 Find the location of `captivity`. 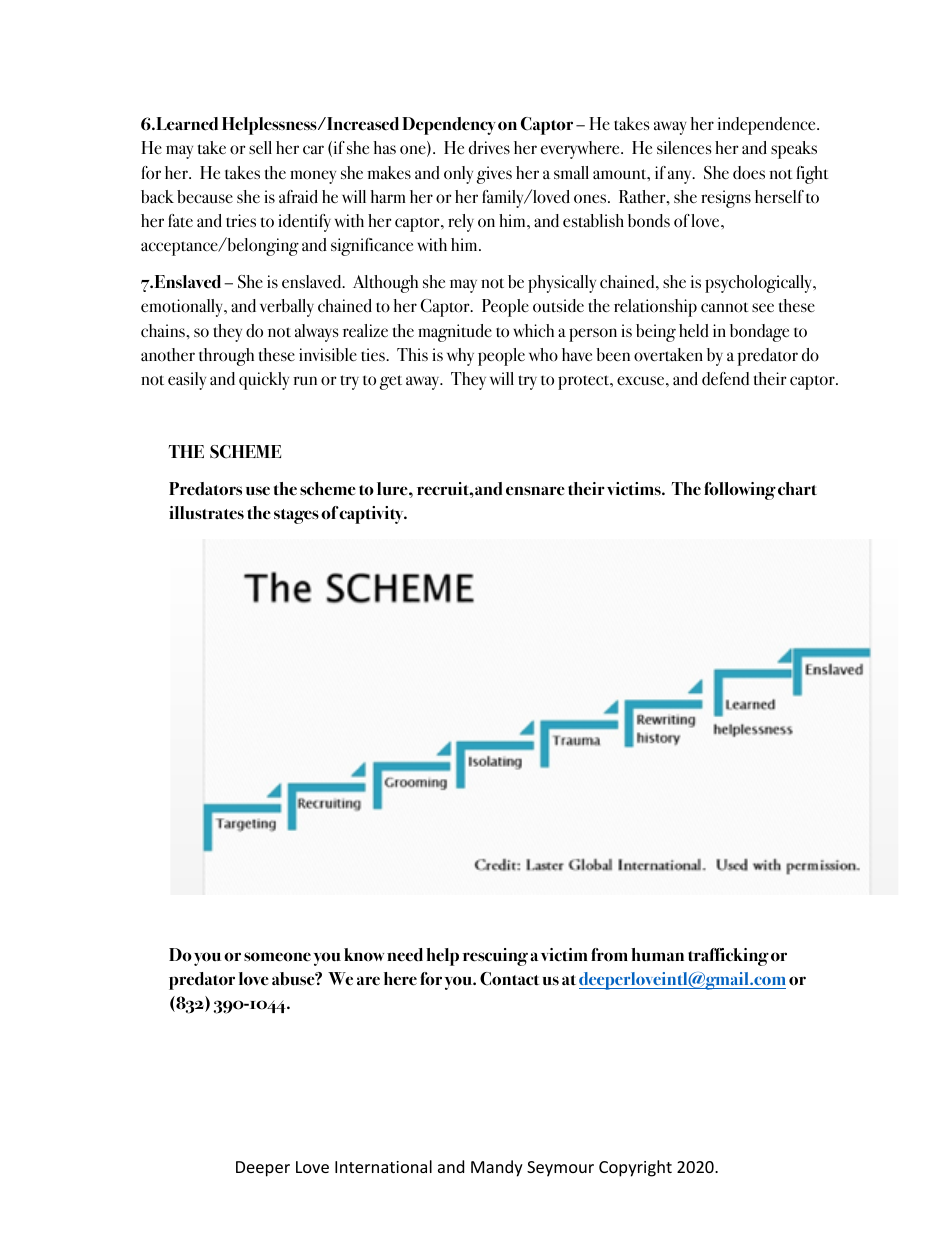

captivity is located at coordinates (372, 515).
